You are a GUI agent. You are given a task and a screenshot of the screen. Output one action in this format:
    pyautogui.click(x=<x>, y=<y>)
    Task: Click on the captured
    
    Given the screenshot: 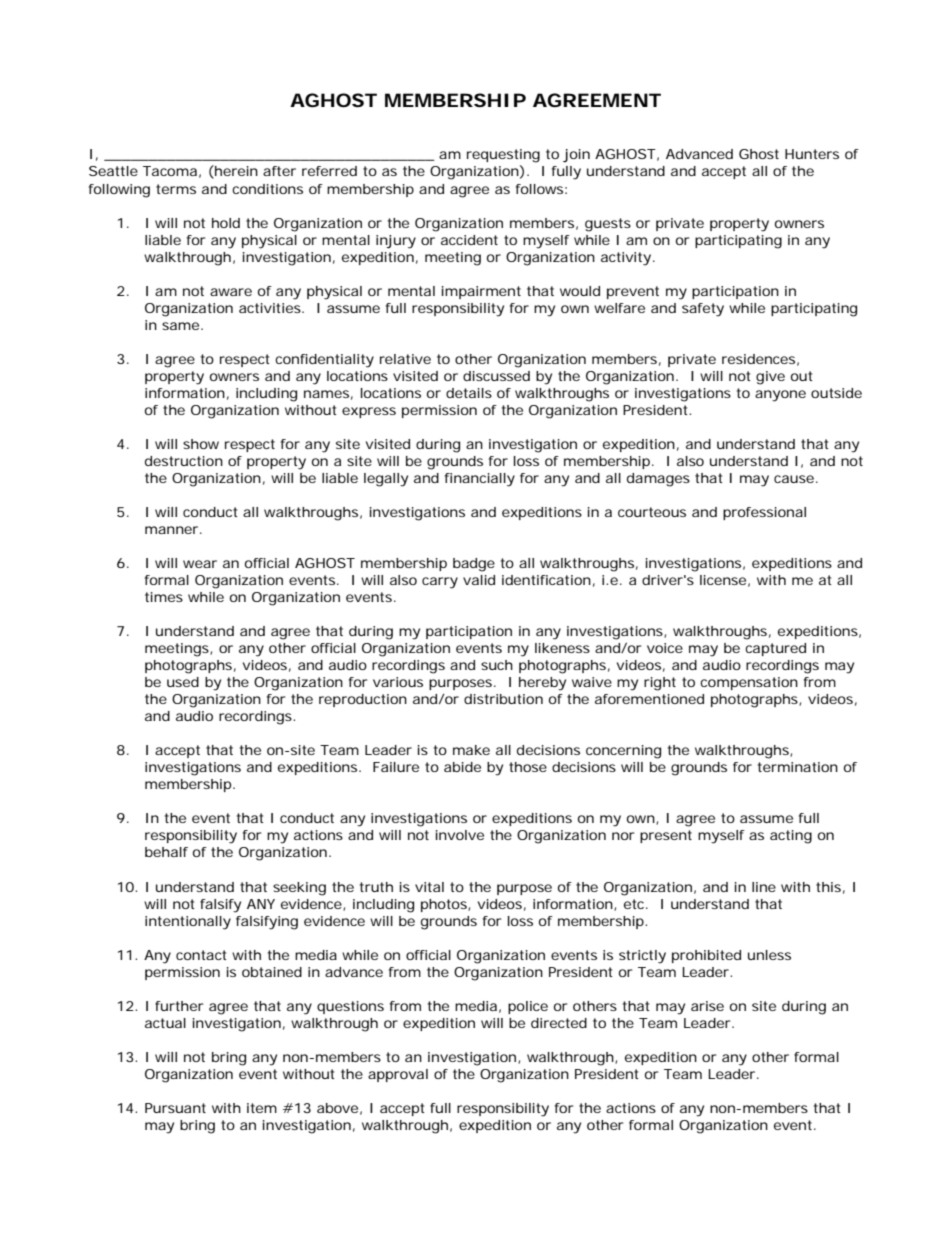 What is the action you would take?
    pyautogui.click(x=775, y=649)
